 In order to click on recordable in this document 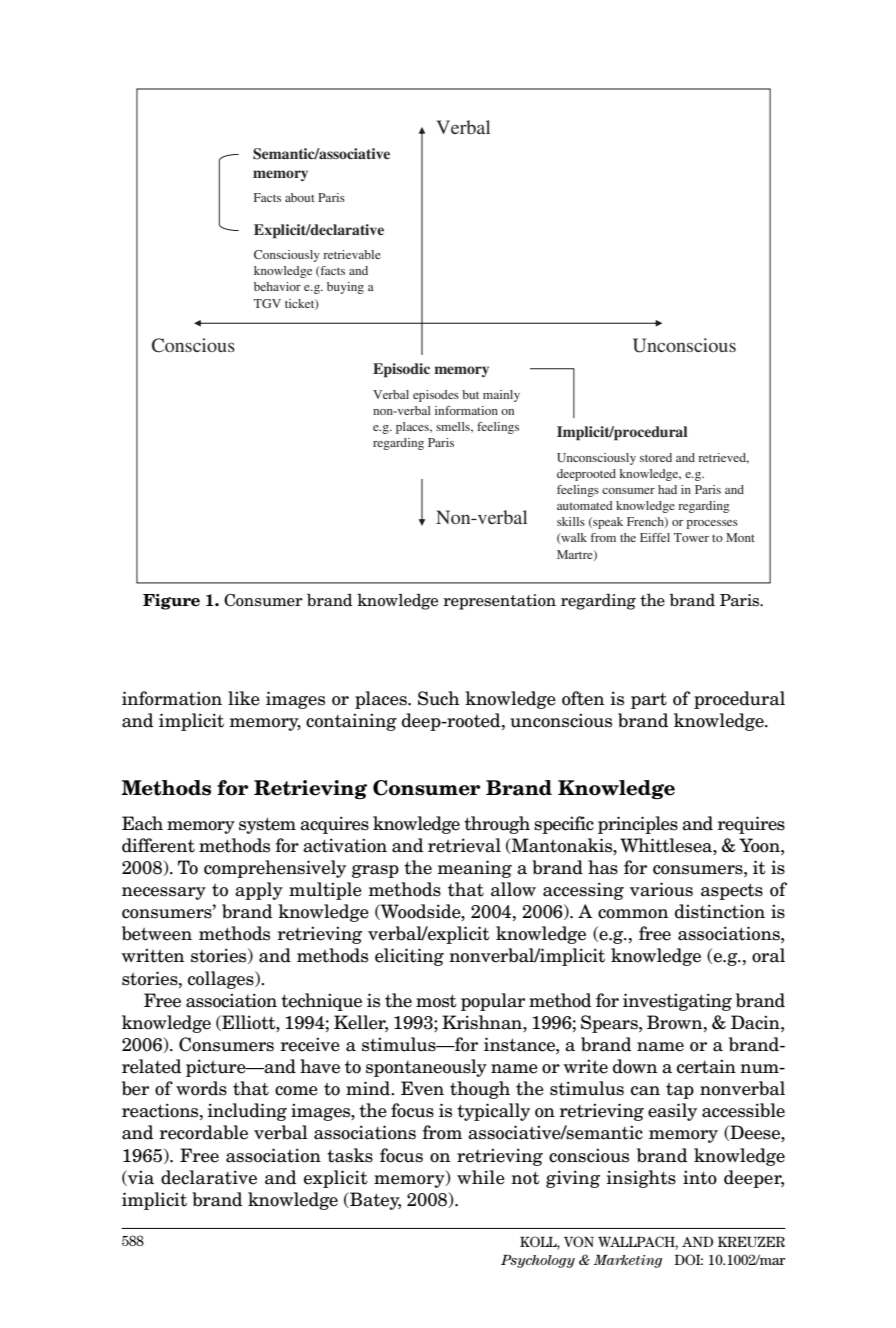, I will do `click(203, 1132)`.
